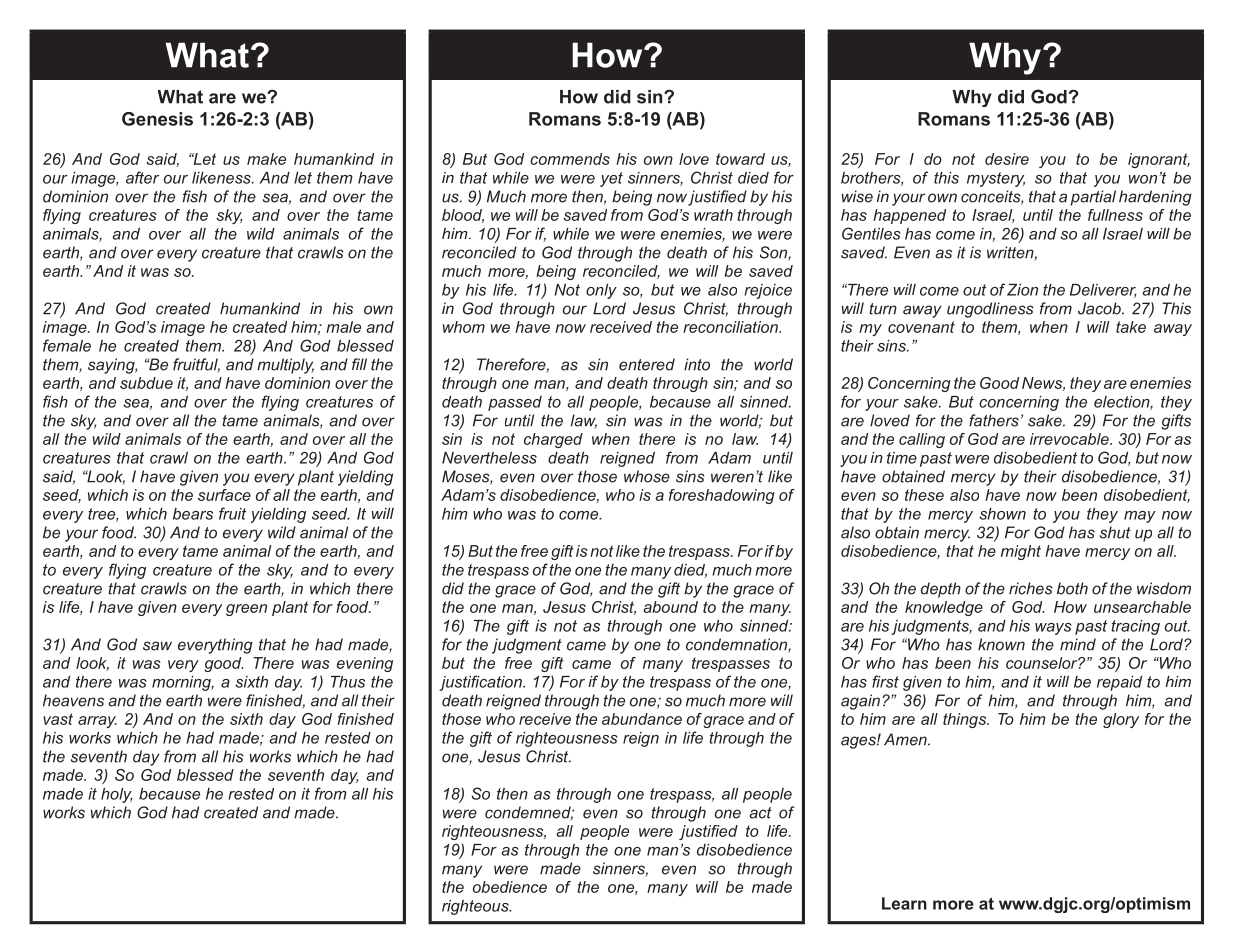 This screenshot has width=1233, height=952. I want to click on repaid, so click(1119, 683).
